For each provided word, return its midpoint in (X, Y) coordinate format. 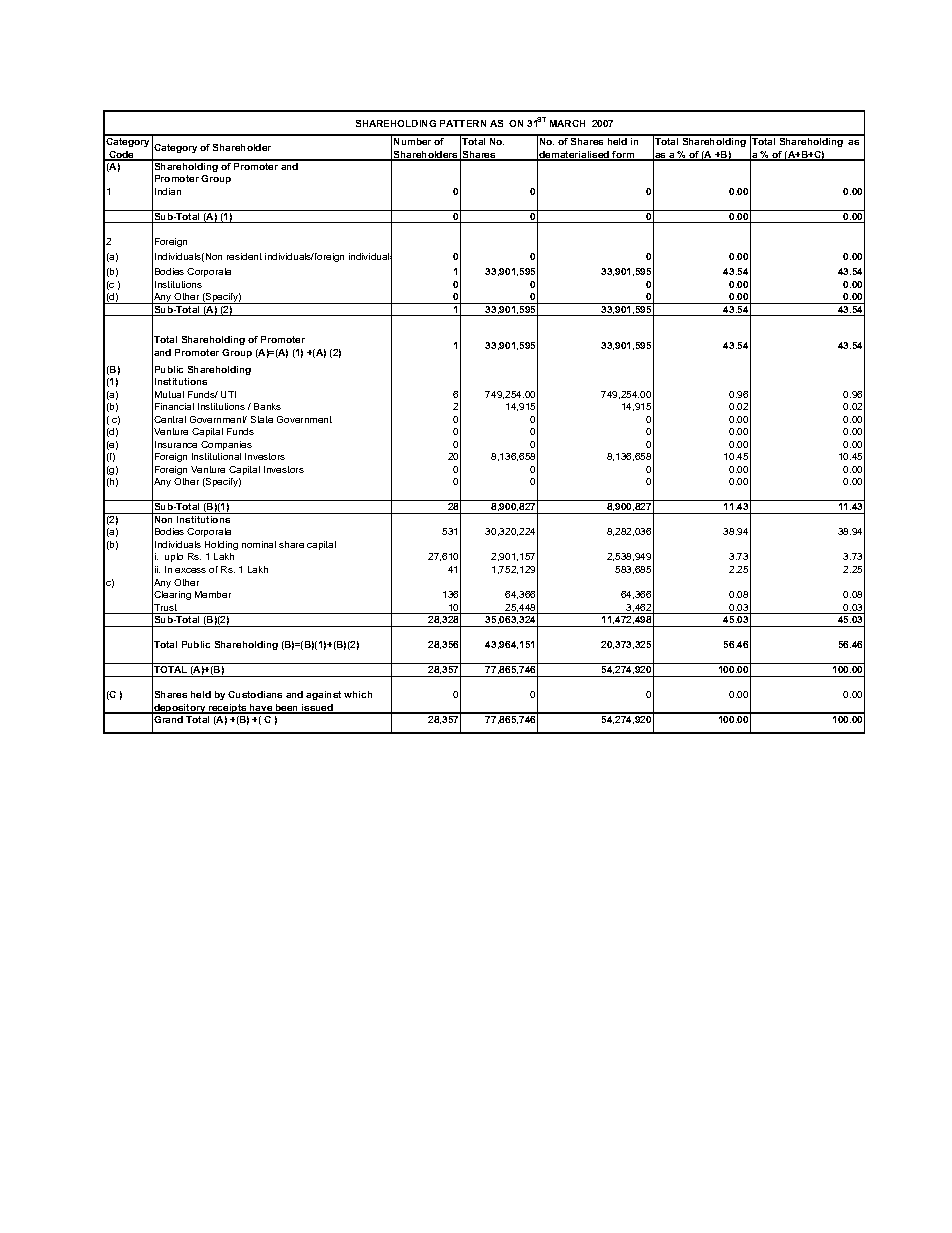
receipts (228, 709)
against (323, 695)
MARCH (567, 123)
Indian (168, 191)
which (358, 694)
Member (213, 594)
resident (244, 256)
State (262, 419)
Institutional (216, 456)
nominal (259, 544)
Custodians (255, 694)
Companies (226, 445)
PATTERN (463, 123)
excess (190, 570)
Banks (267, 406)
